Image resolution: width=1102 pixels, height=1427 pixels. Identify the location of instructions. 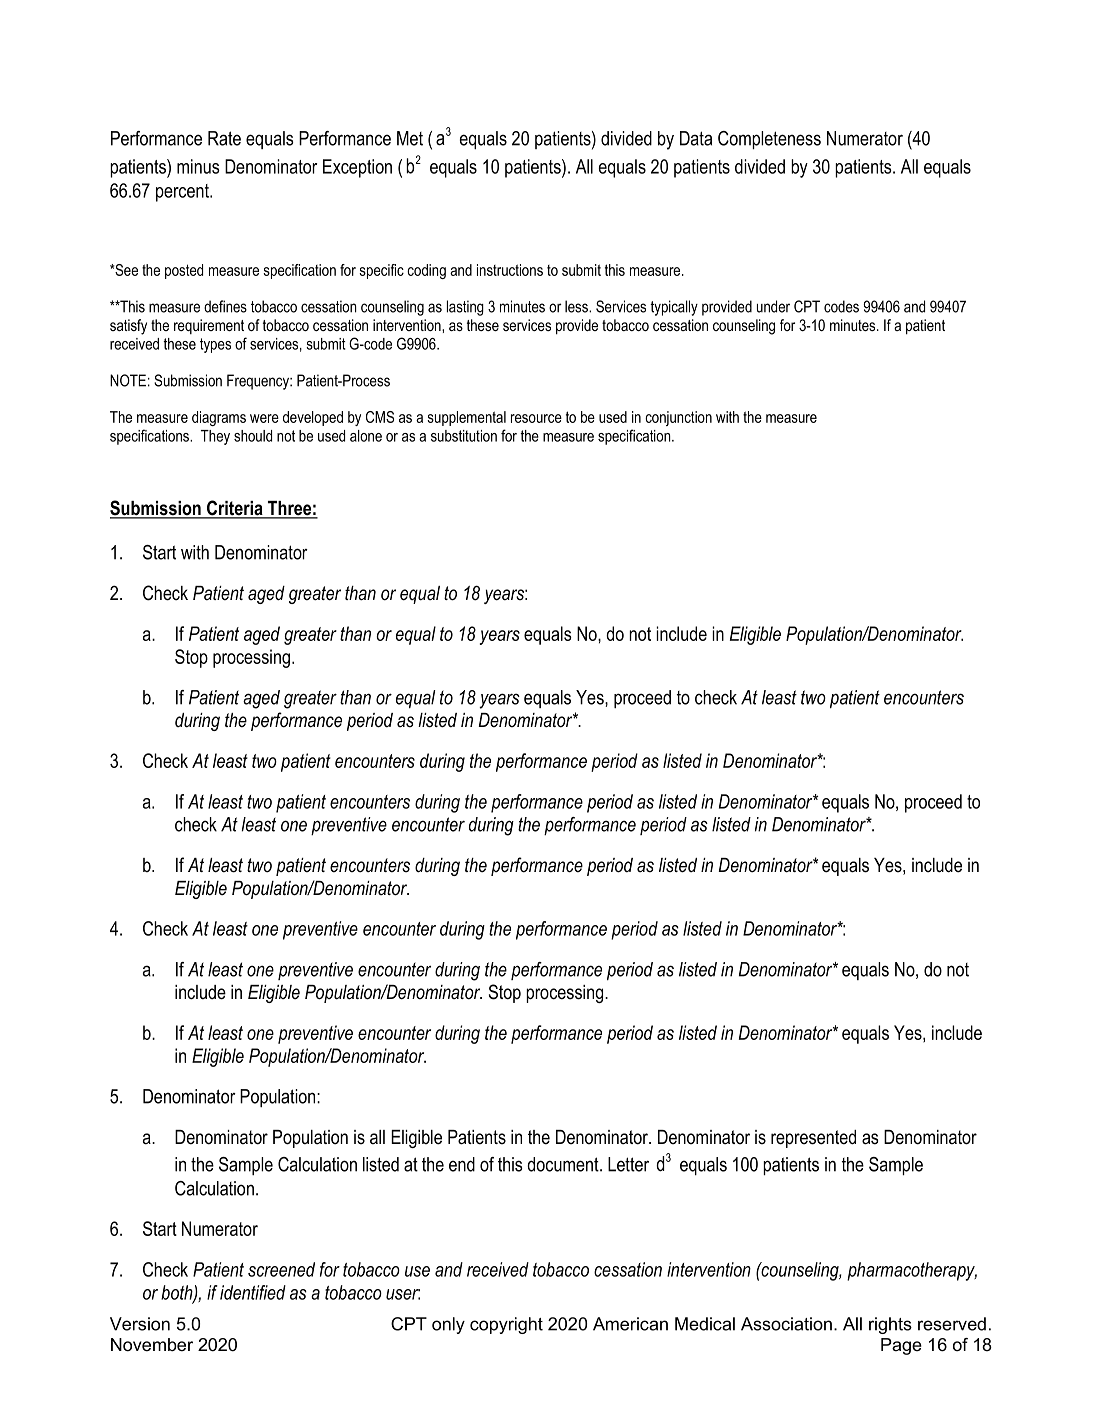
(510, 270).
